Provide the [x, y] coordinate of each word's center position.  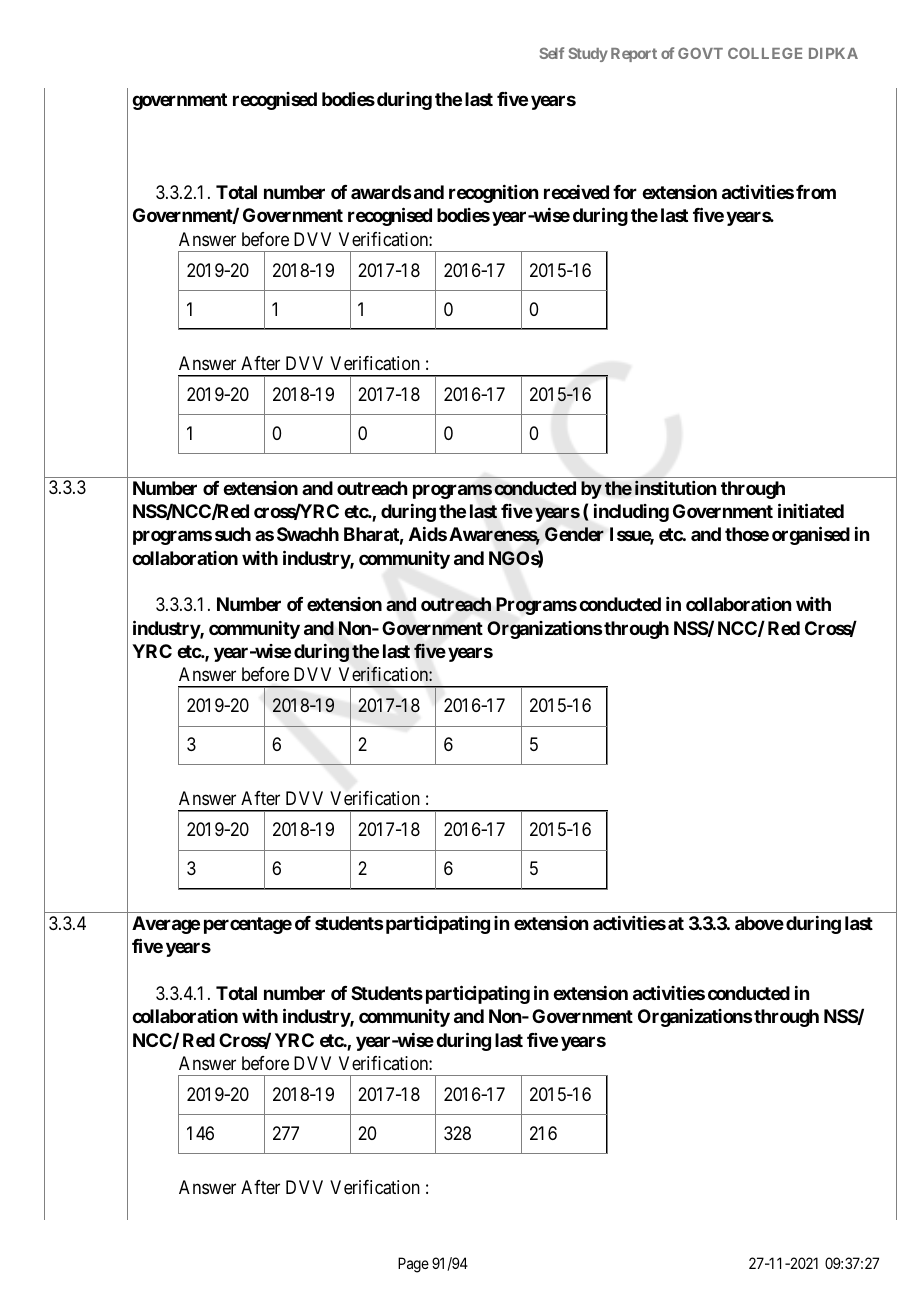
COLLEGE [765, 53]
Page [413, 1265]
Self [552, 53]
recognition [493, 193]
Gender [574, 534]
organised [811, 535]
